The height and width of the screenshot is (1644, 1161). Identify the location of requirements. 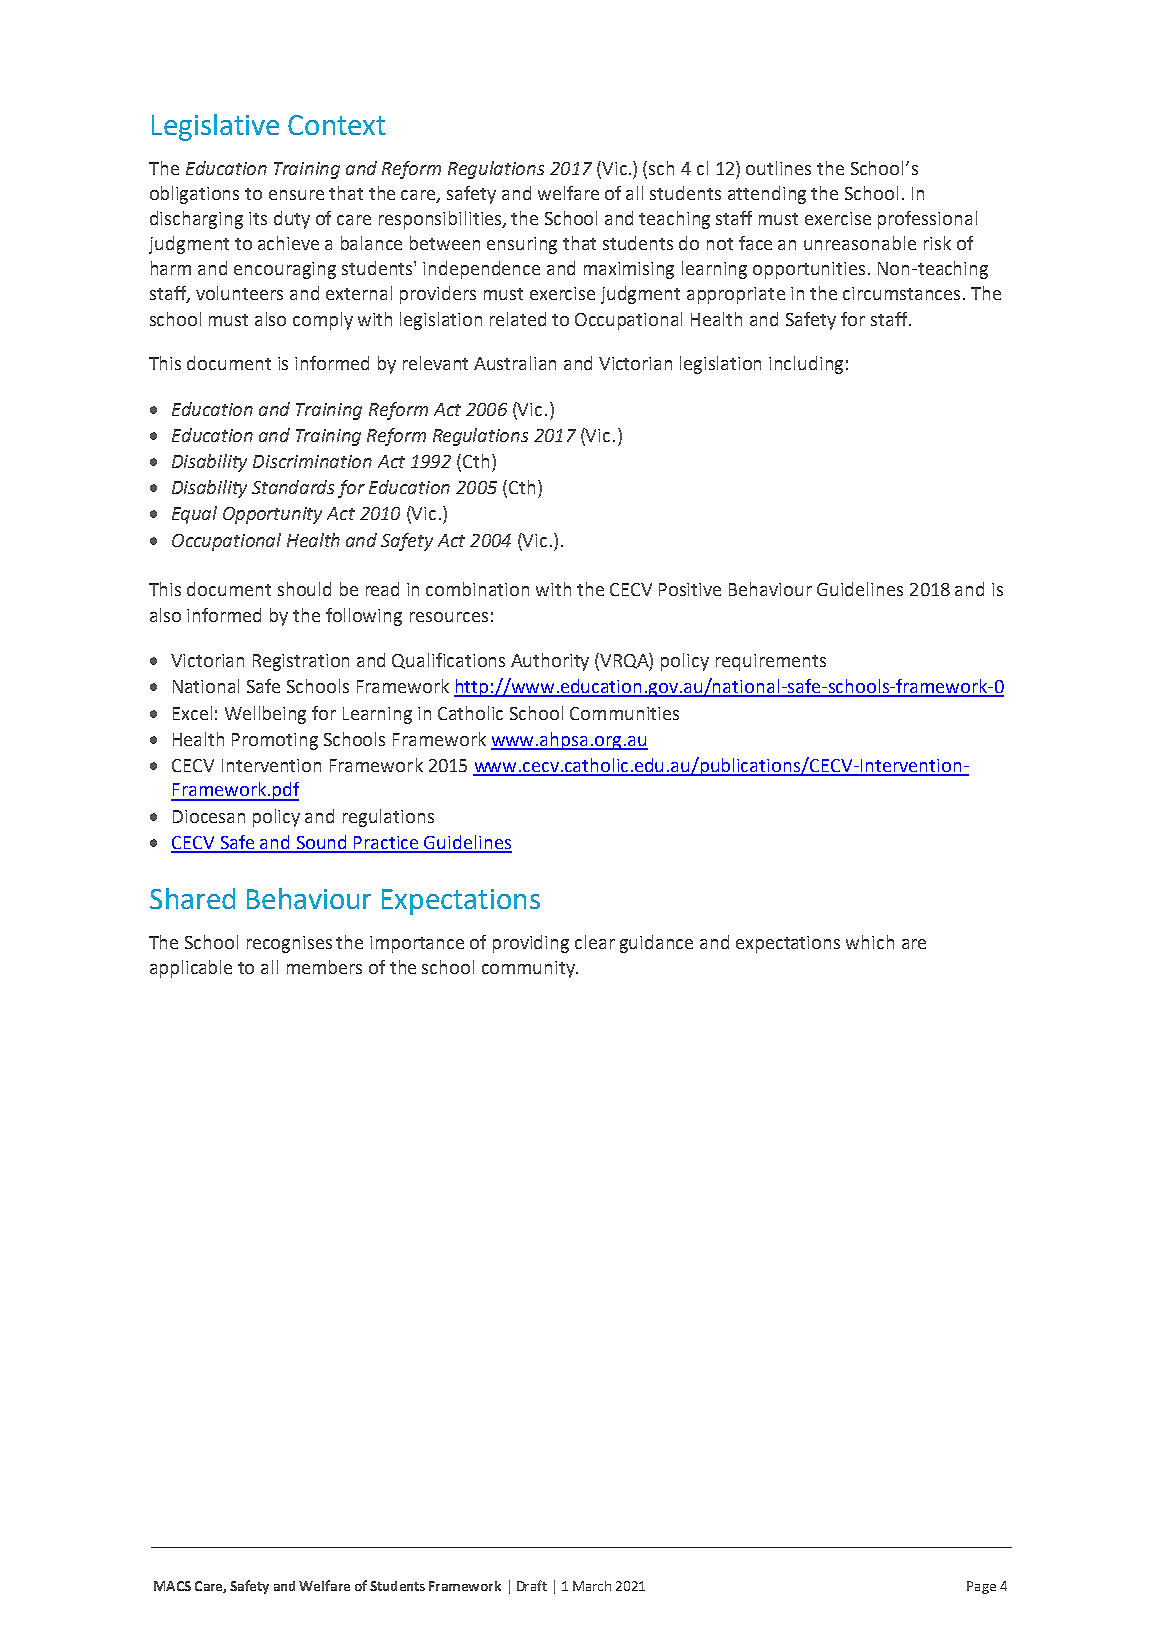
(771, 662).
